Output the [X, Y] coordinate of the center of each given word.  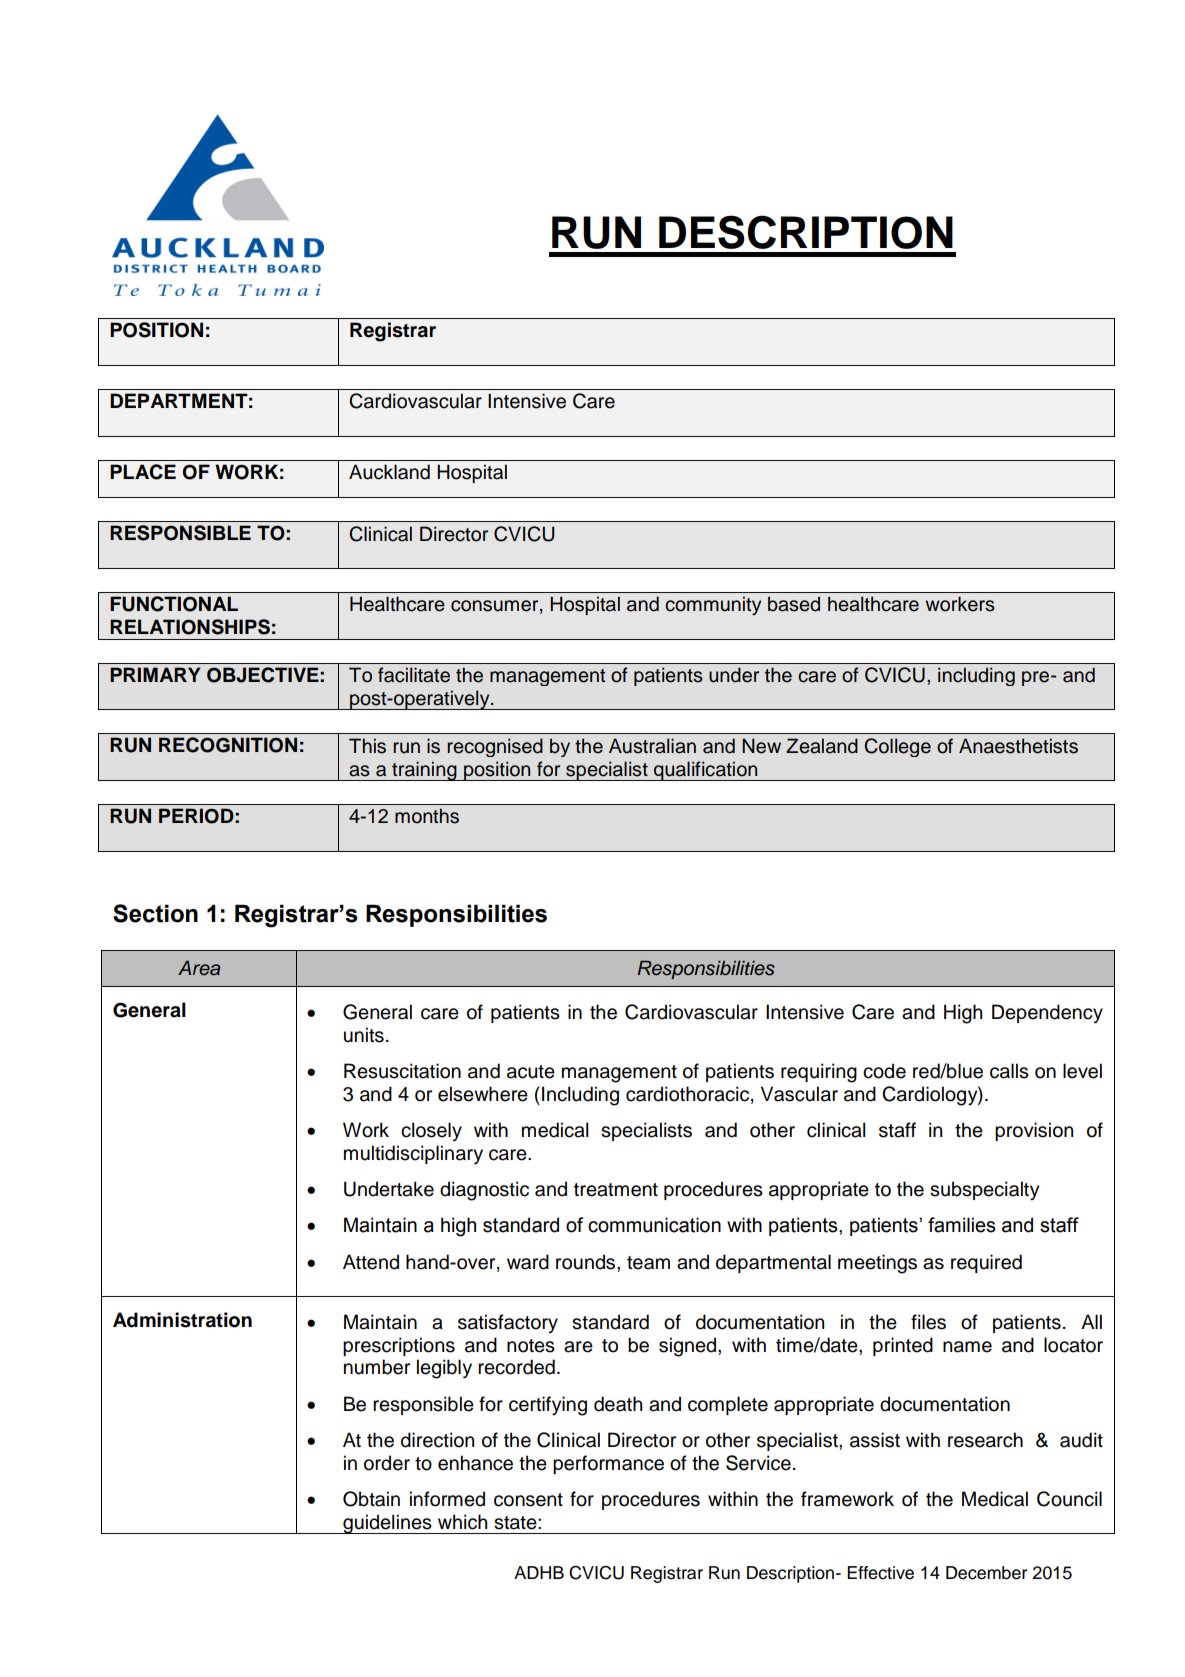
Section [155, 913]
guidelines [387, 1524]
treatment [616, 1190]
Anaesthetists [1018, 746]
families [962, 1225]
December [986, 1573]
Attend [371, 1262]
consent [528, 1500]
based [794, 604]
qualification [706, 771]
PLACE [143, 472]
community [713, 606]
